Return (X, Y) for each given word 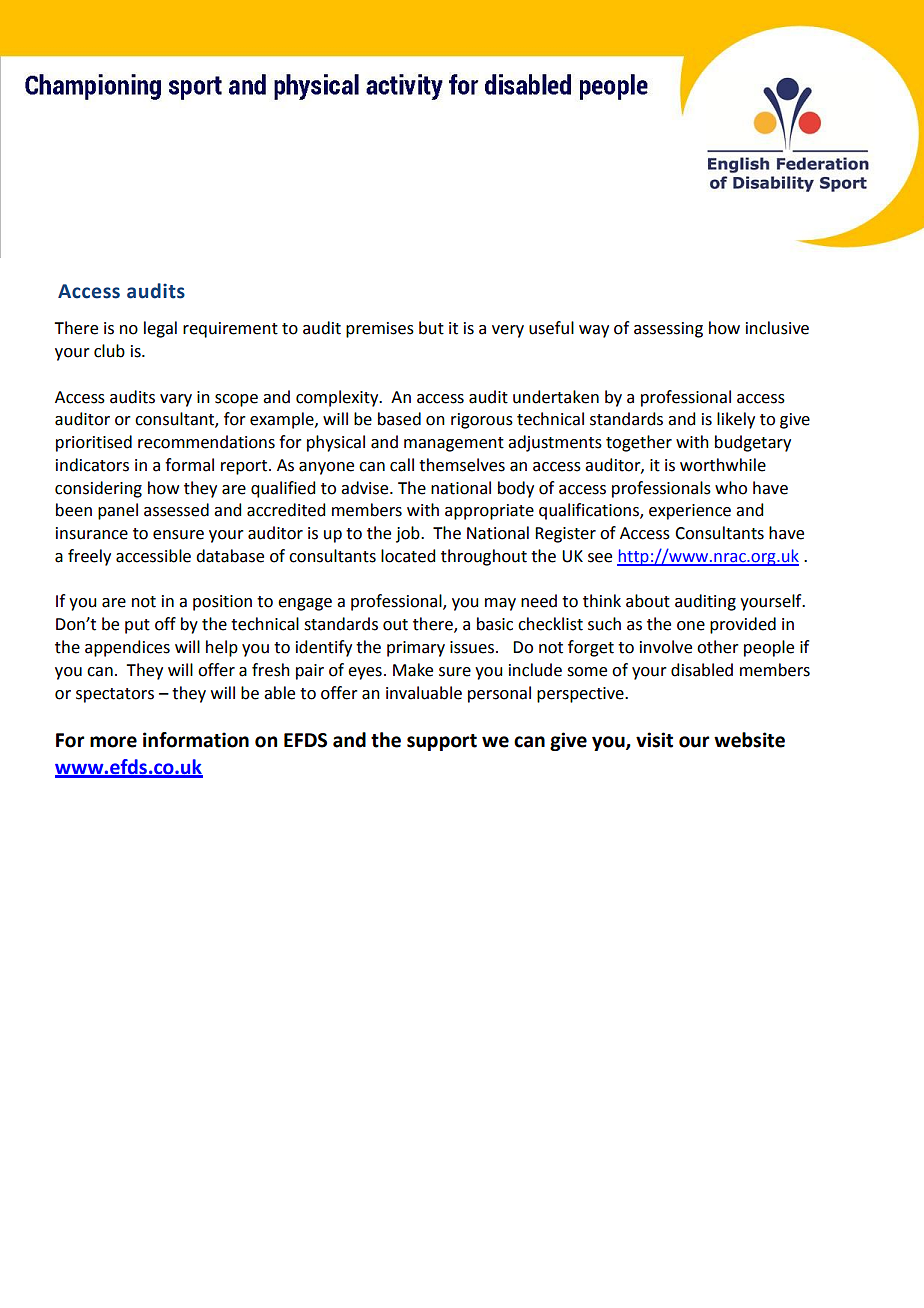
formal (189, 465)
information (196, 740)
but (431, 328)
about (648, 601)
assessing (668, 330)
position (222, 603)
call (402, 465)
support (442, 742)
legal (160, 329)
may (500, 604)
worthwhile (723, 465)
